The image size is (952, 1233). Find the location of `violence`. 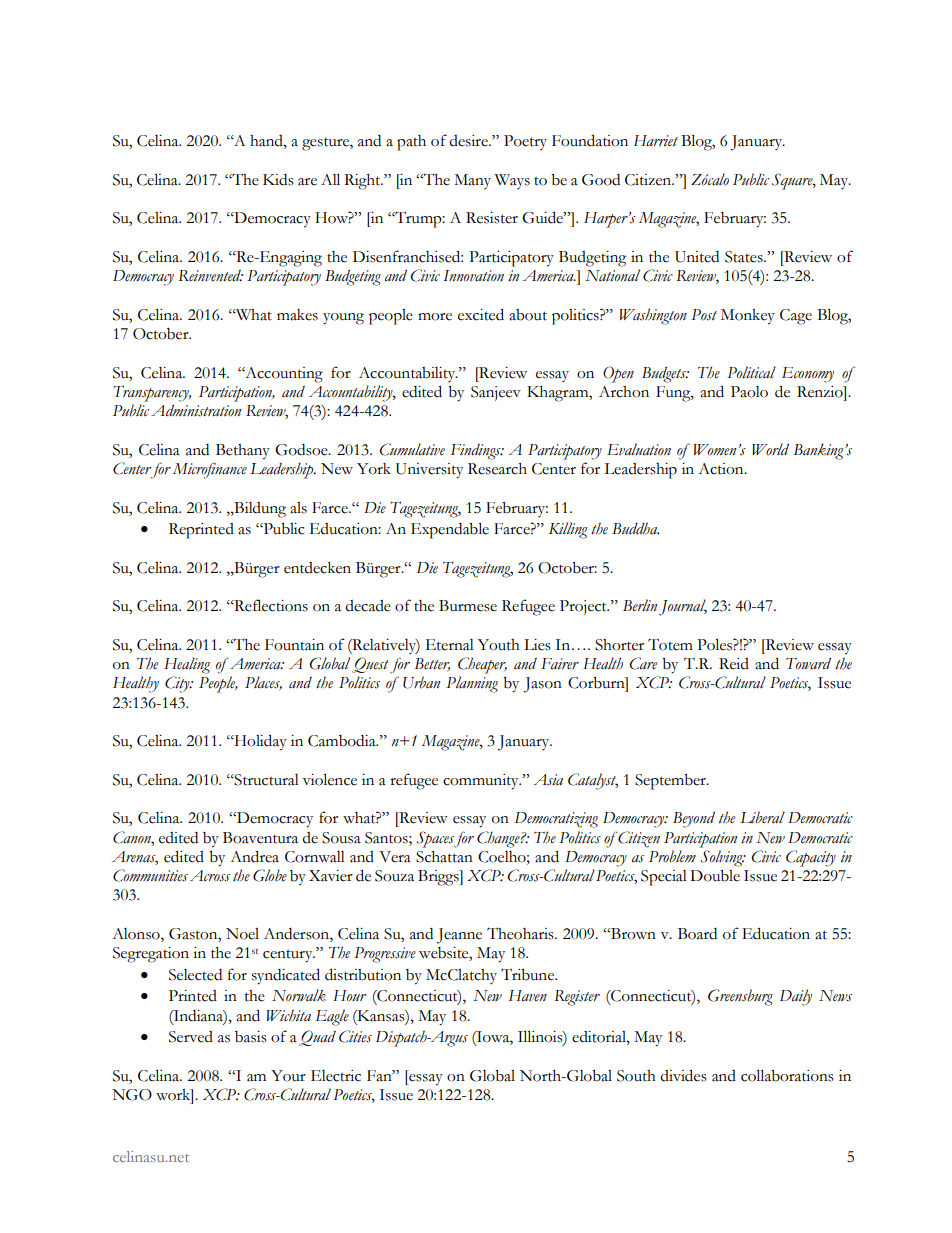

violence is located at coordinates (330, 779).
